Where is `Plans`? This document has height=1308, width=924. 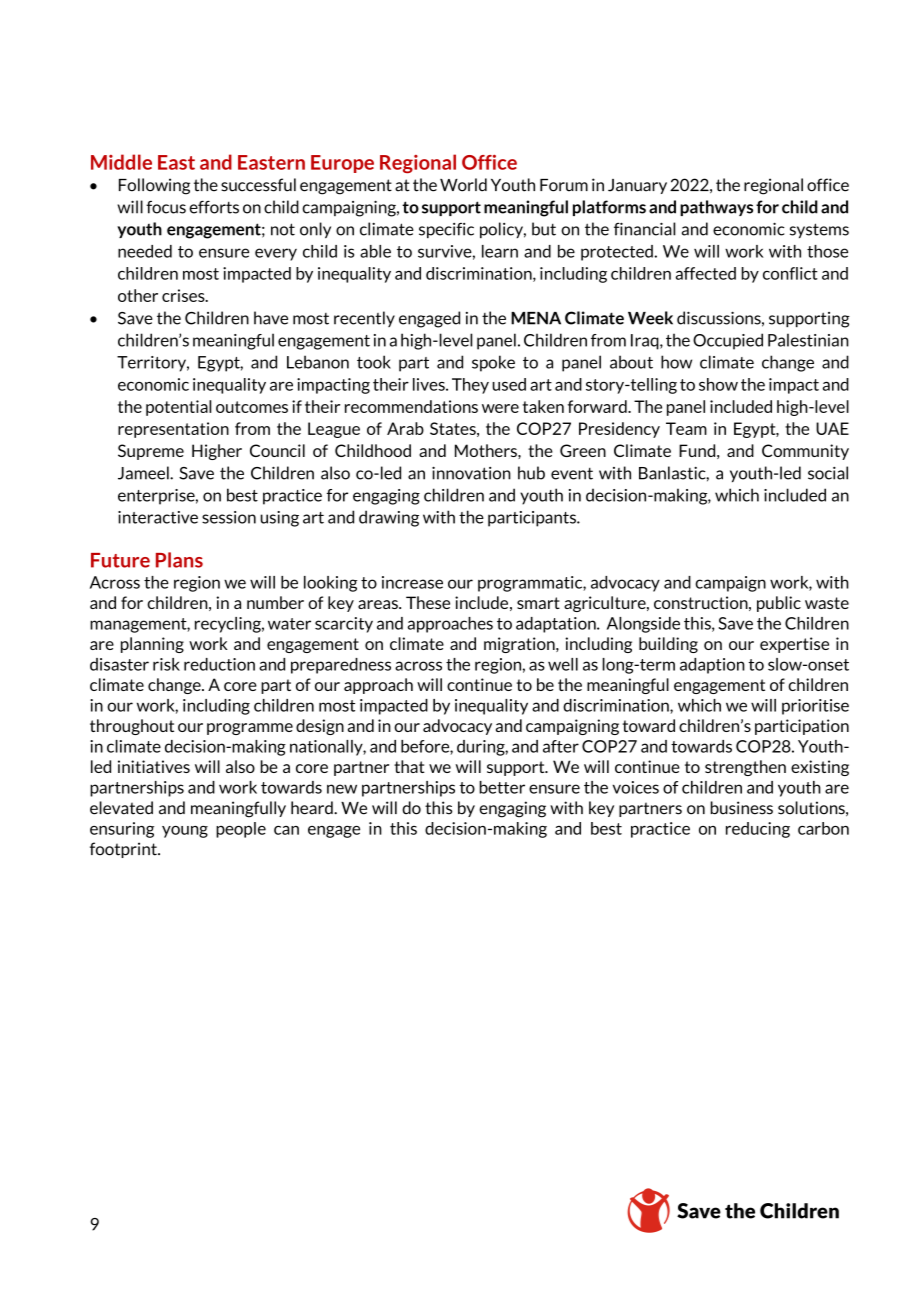
Plans is located at coordinates (179, 560).
